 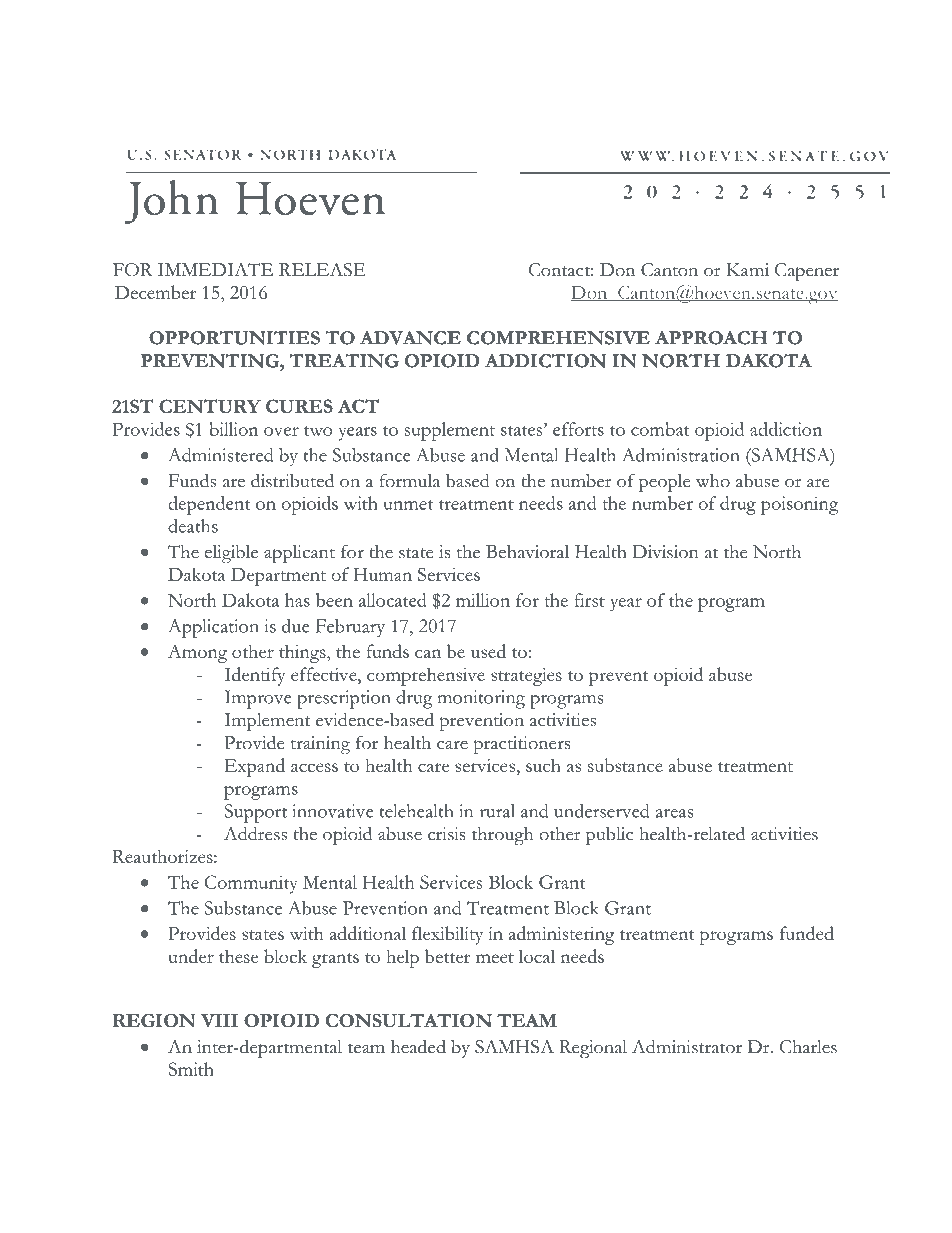 I want to click on areas, so click(x=674, y=813).
